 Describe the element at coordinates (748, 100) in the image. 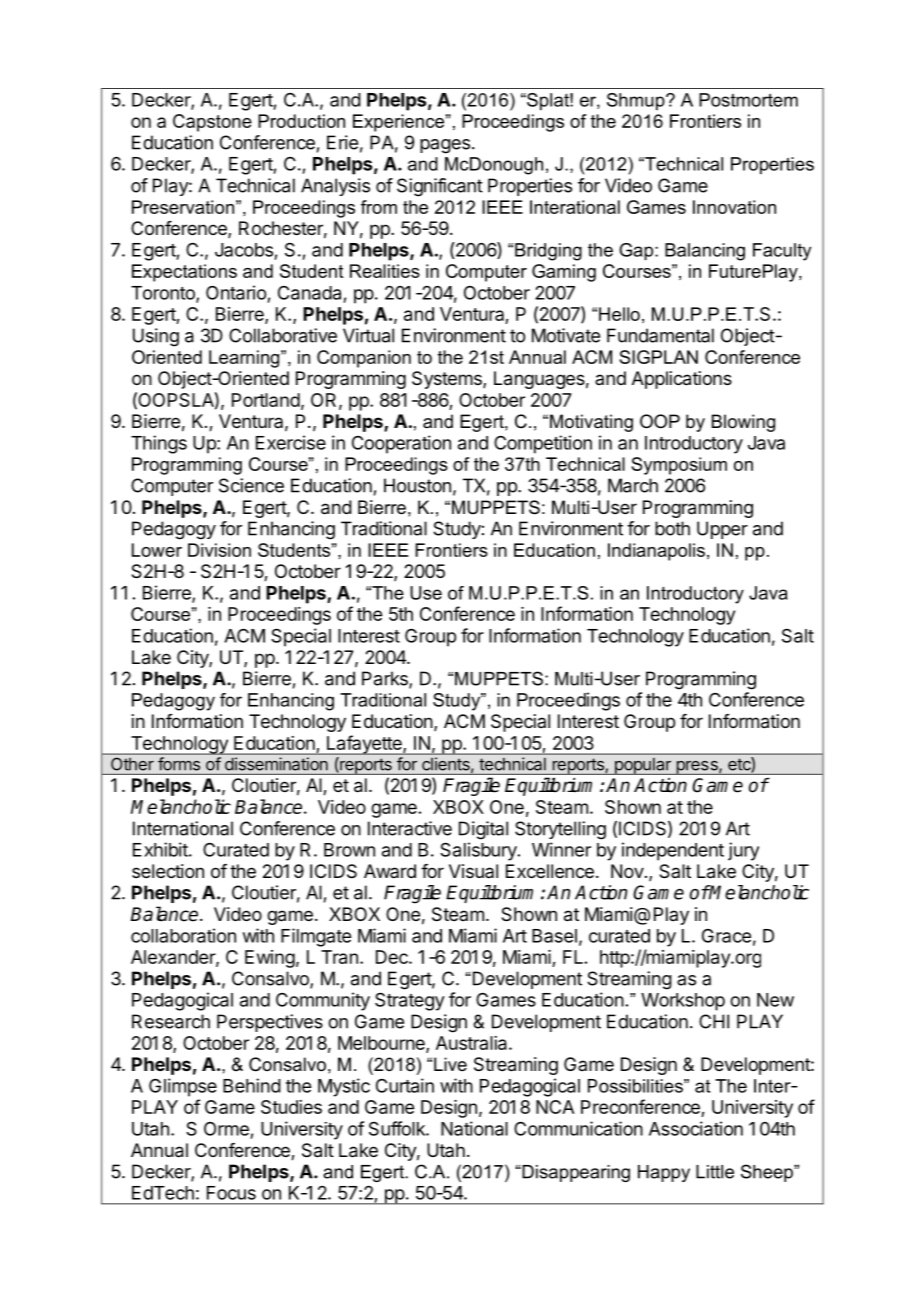

I see `Postmortem` at that location.
